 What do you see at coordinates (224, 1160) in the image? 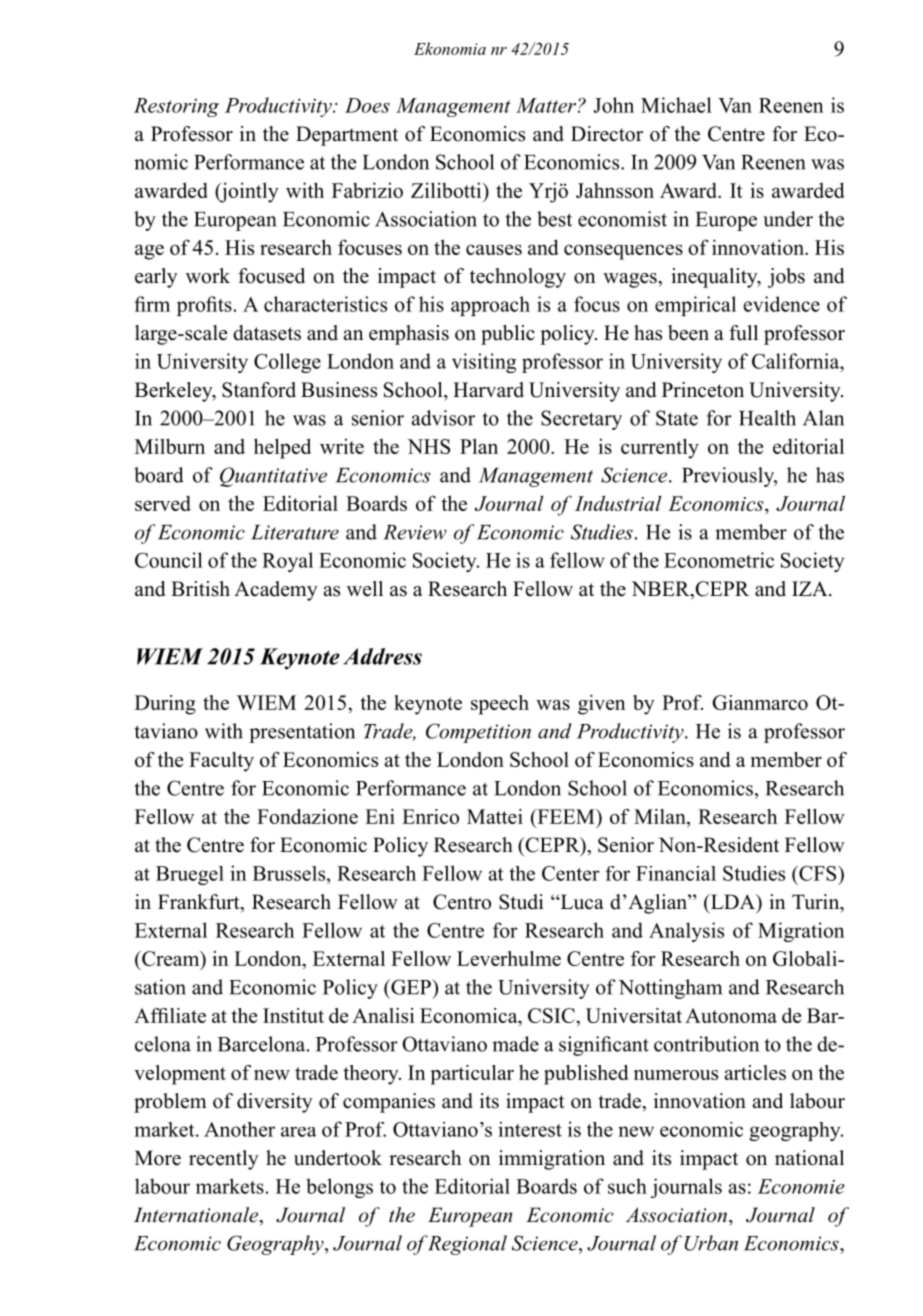
I see `recently` at bounding box center [224, 1160].
